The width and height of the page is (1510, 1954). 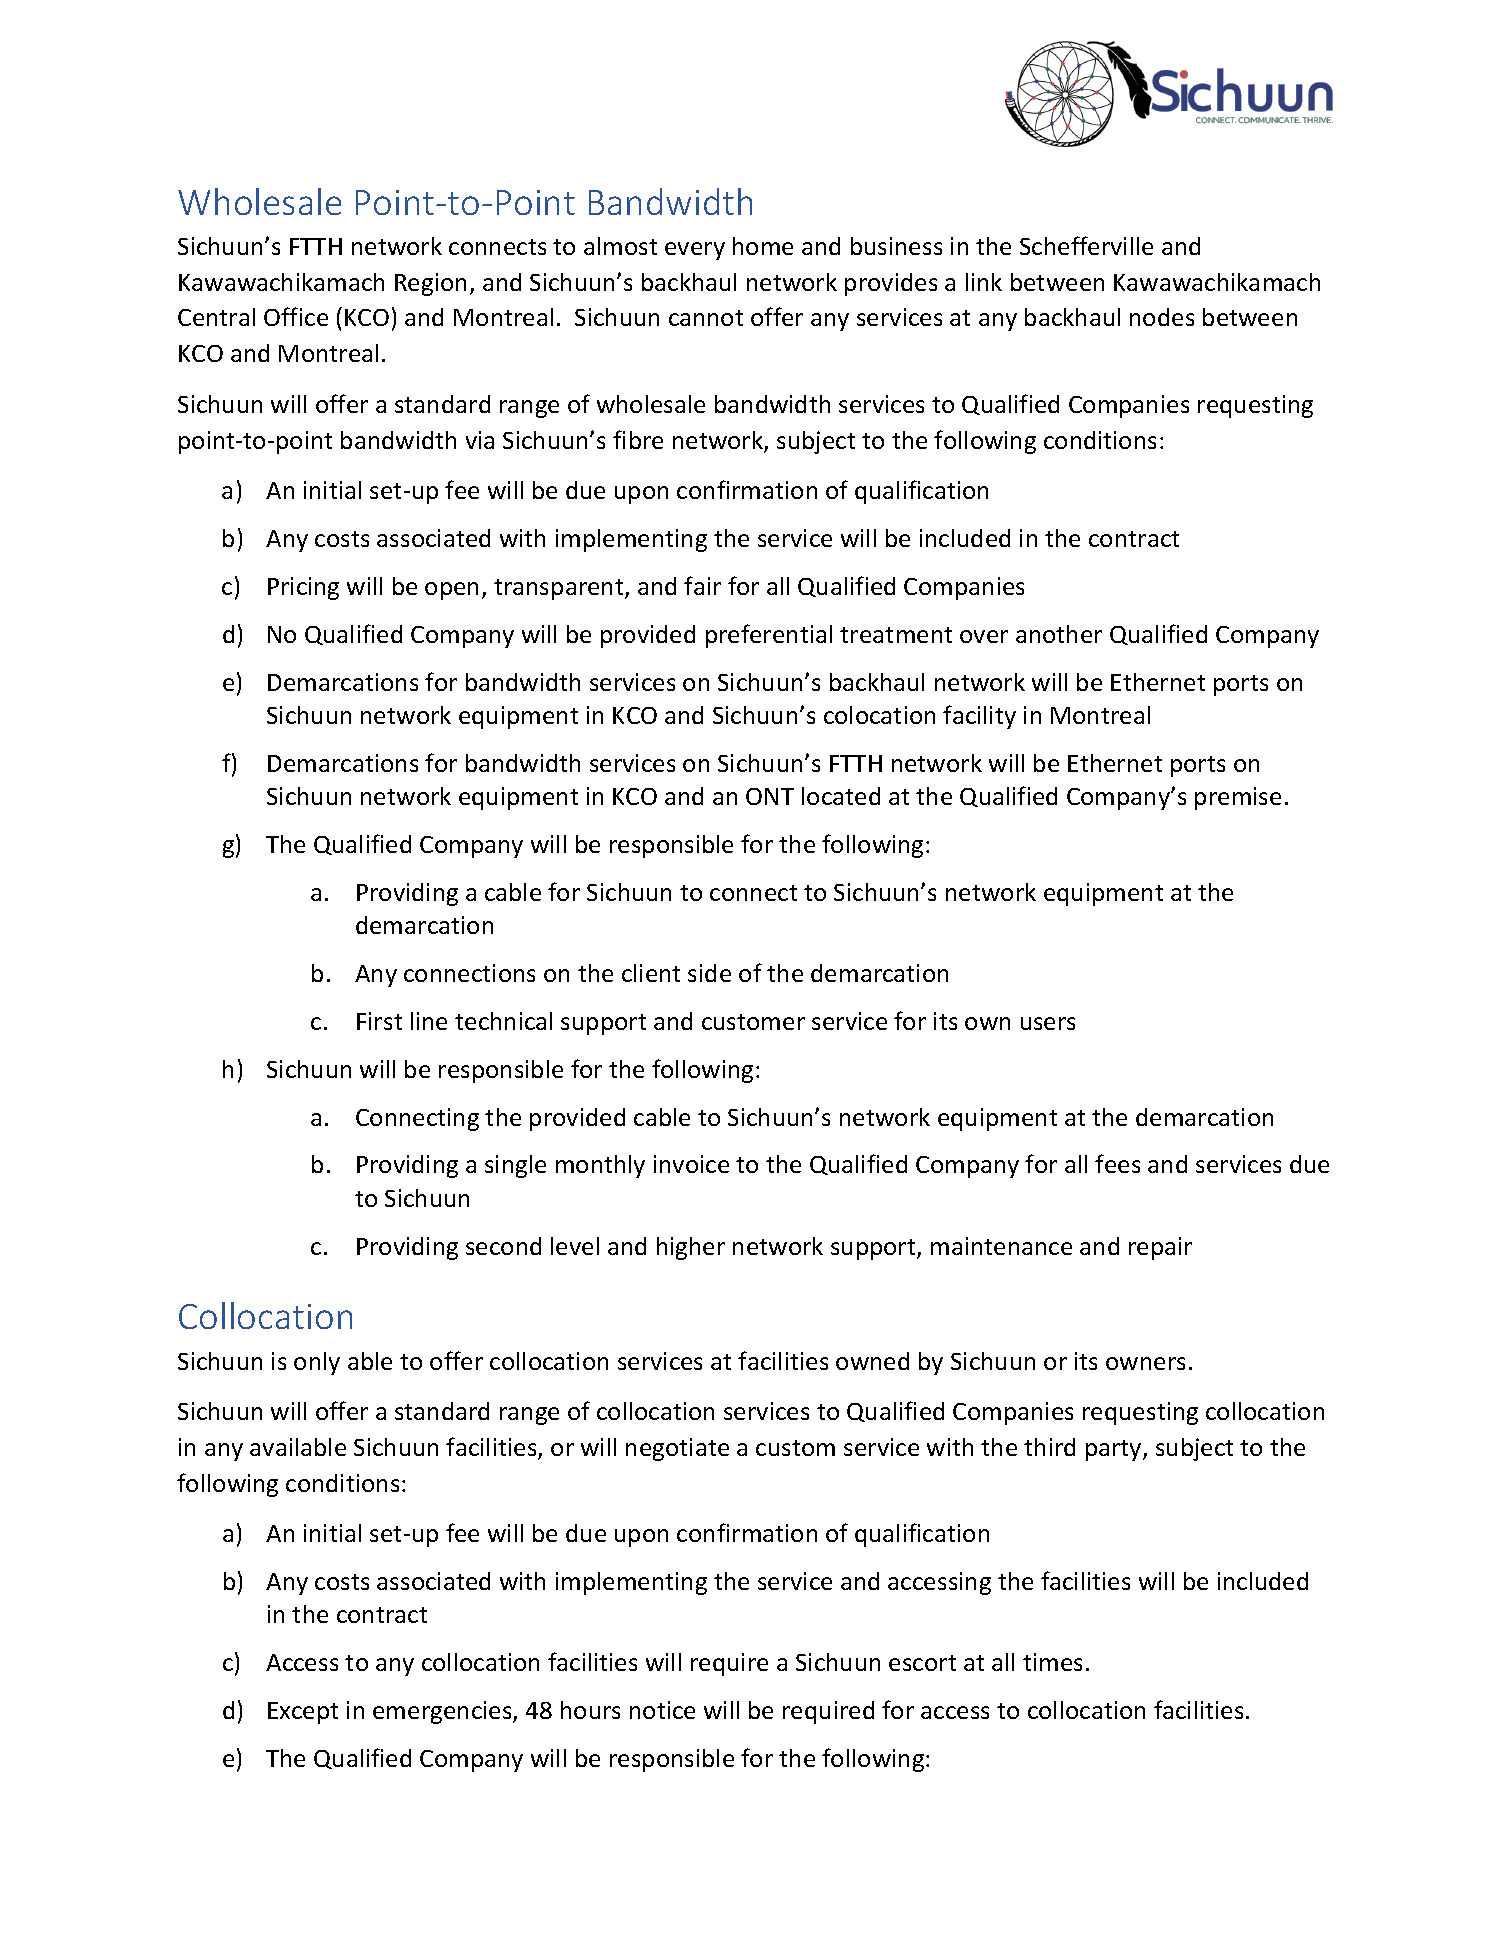 What do you see at coordinates (379, 1021) in the page?
I see `First` at bounding box center [379, 1021].
